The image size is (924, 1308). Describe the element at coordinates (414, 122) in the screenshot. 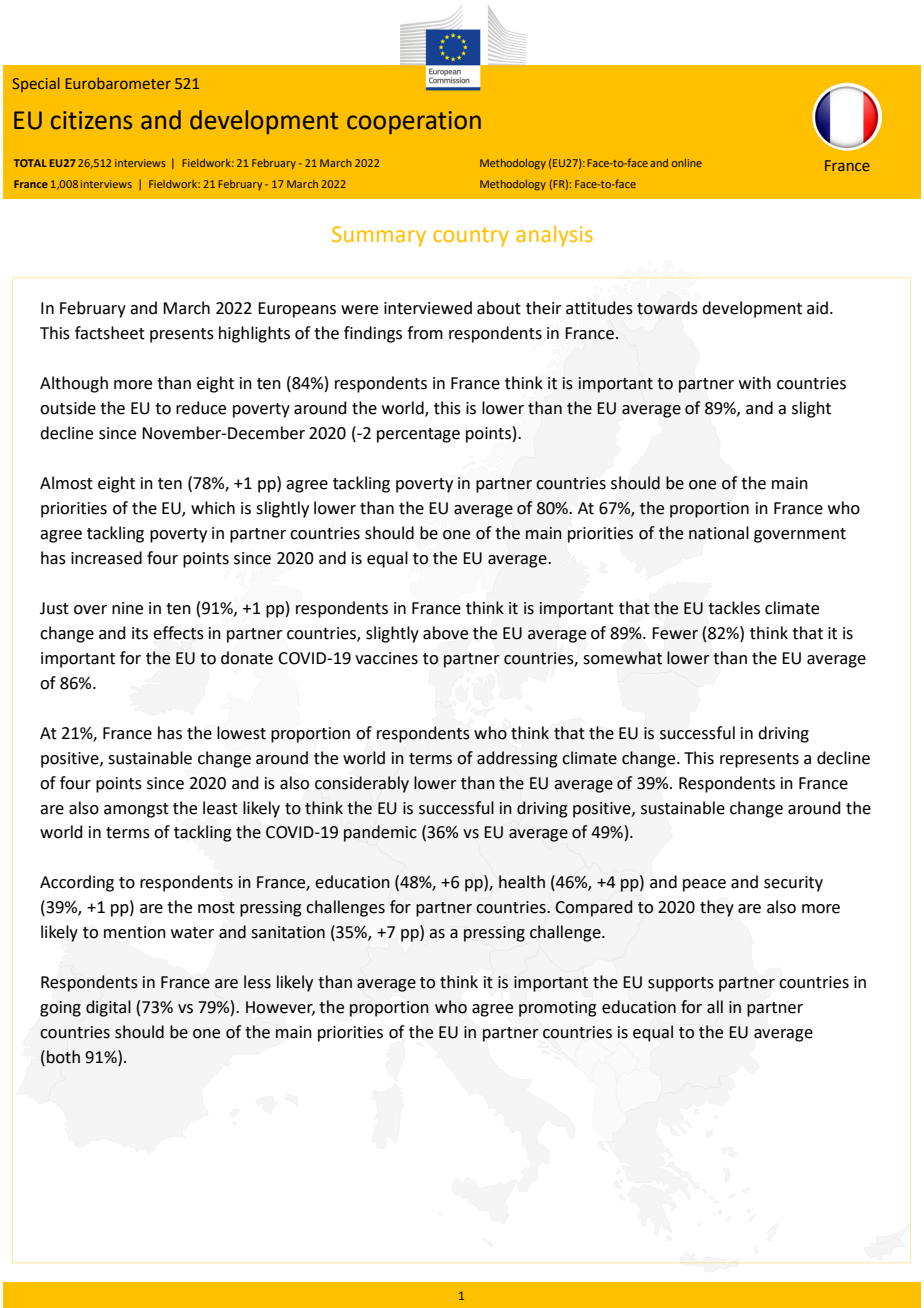

I see `cooperation` at that location.
